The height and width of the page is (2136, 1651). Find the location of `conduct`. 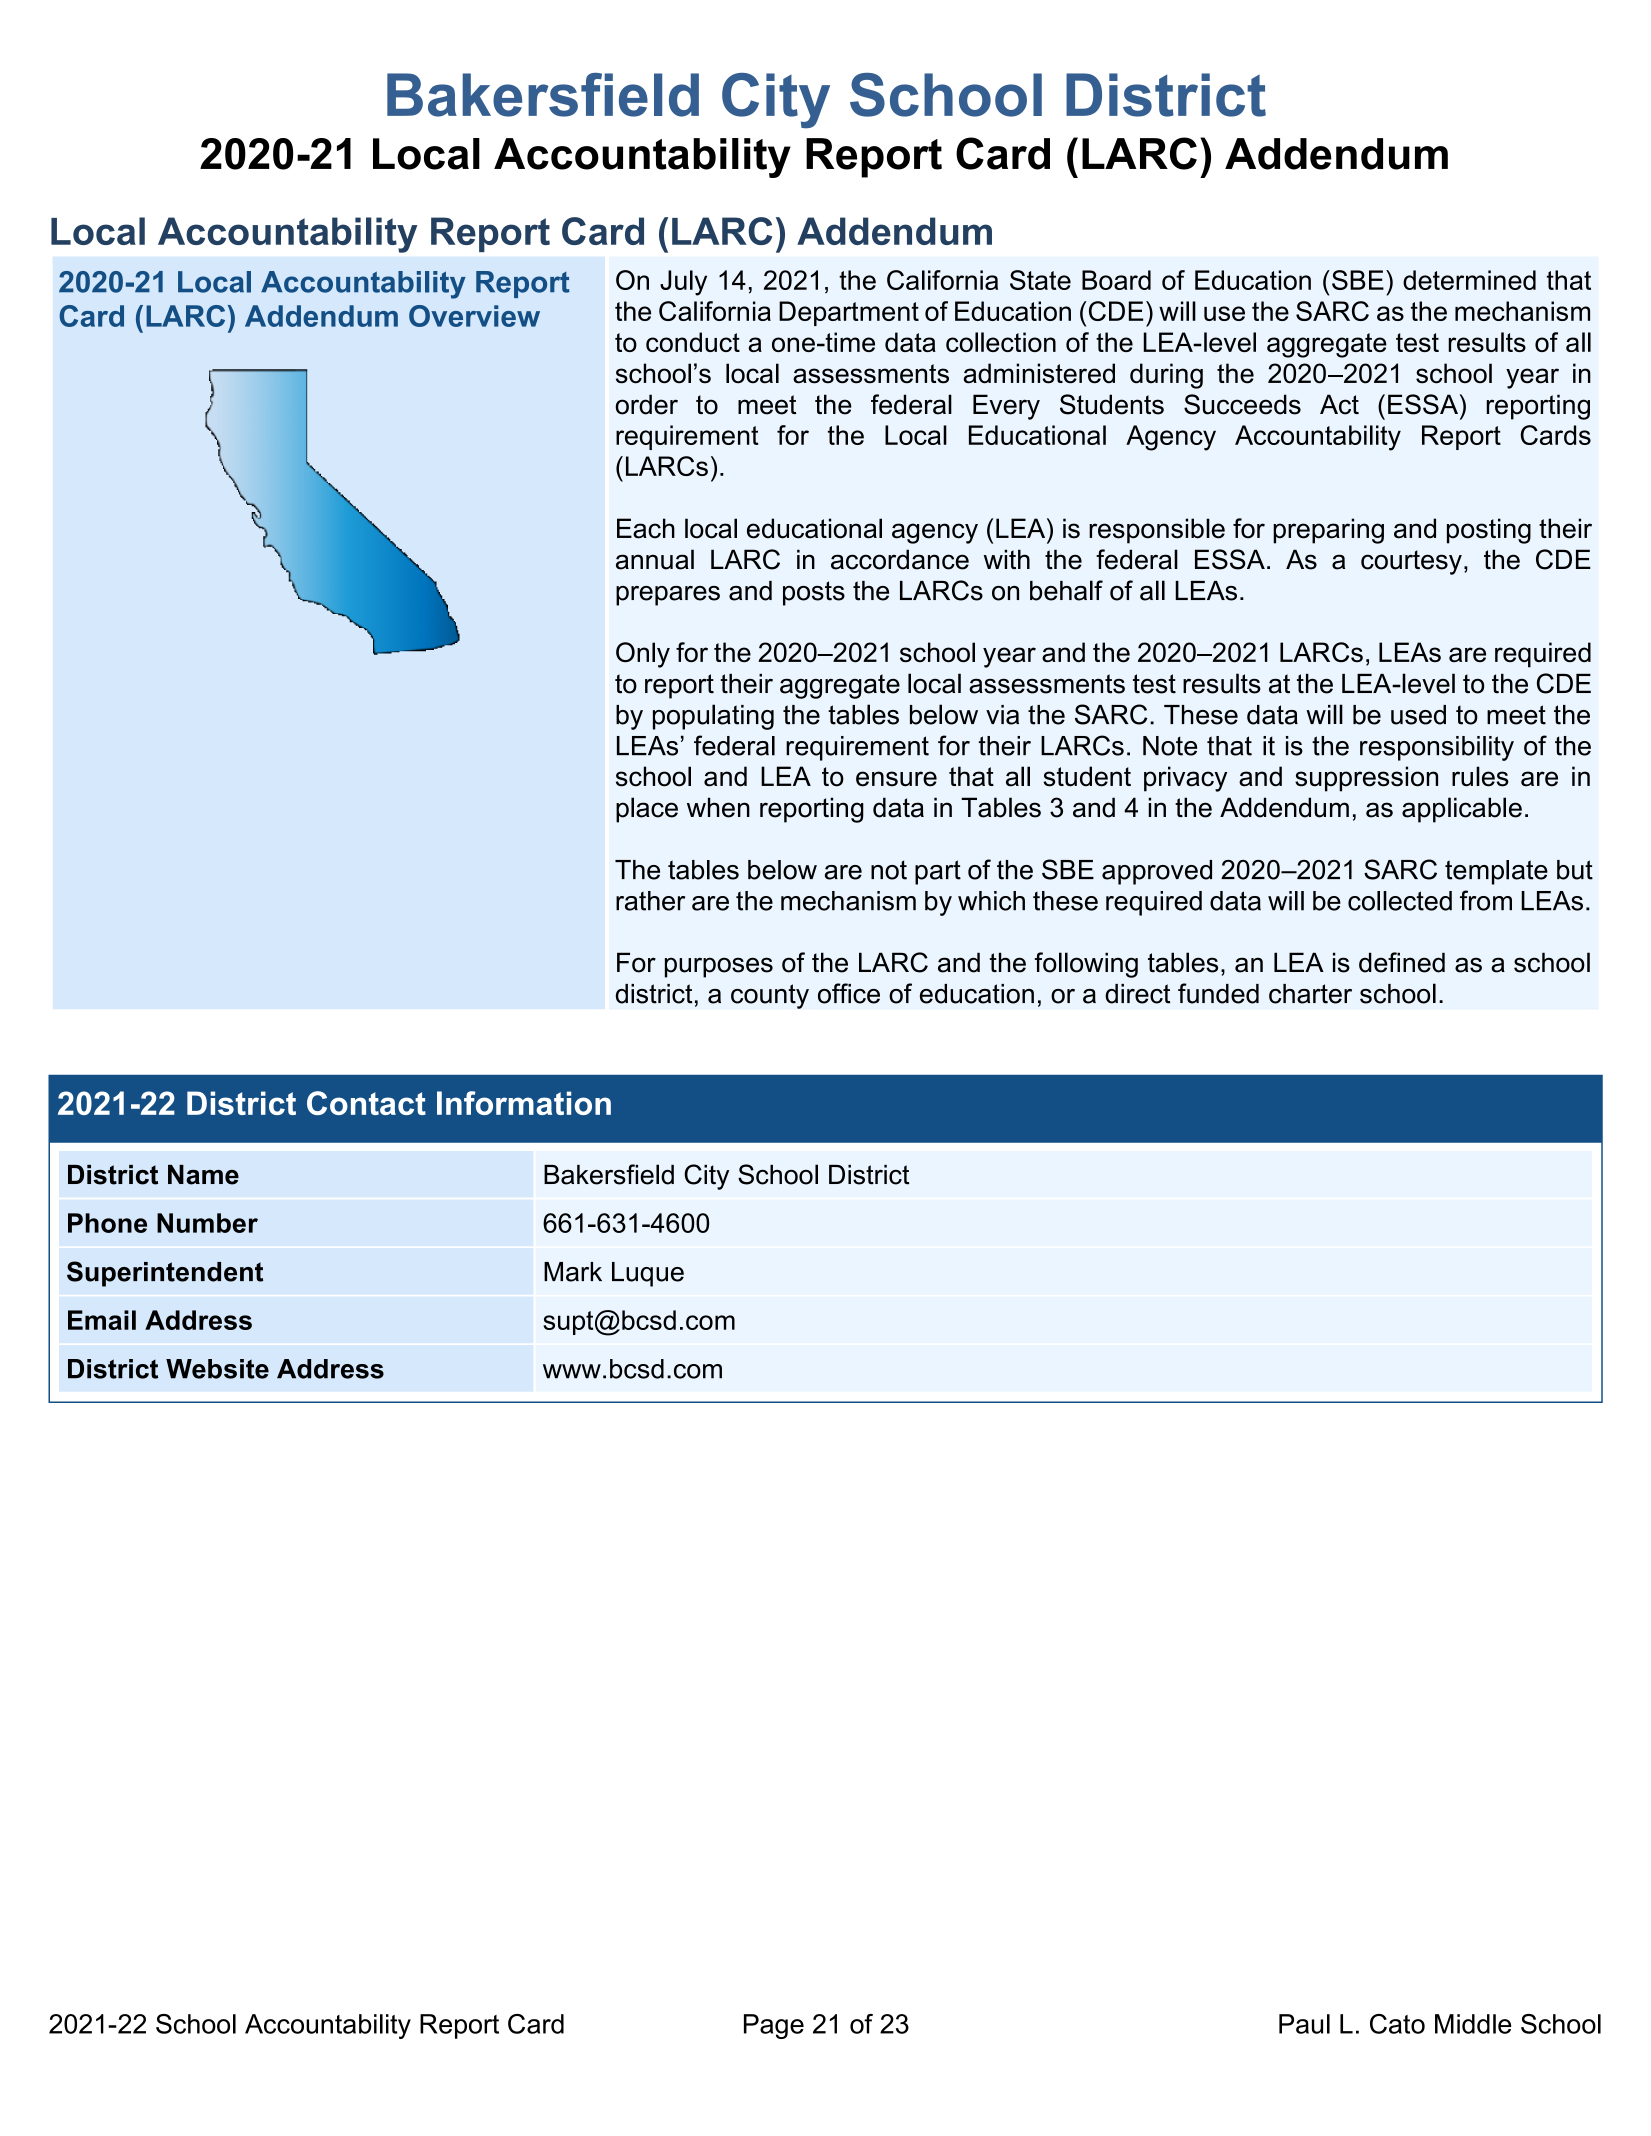

conduct is located at coordinates (693, 342).
